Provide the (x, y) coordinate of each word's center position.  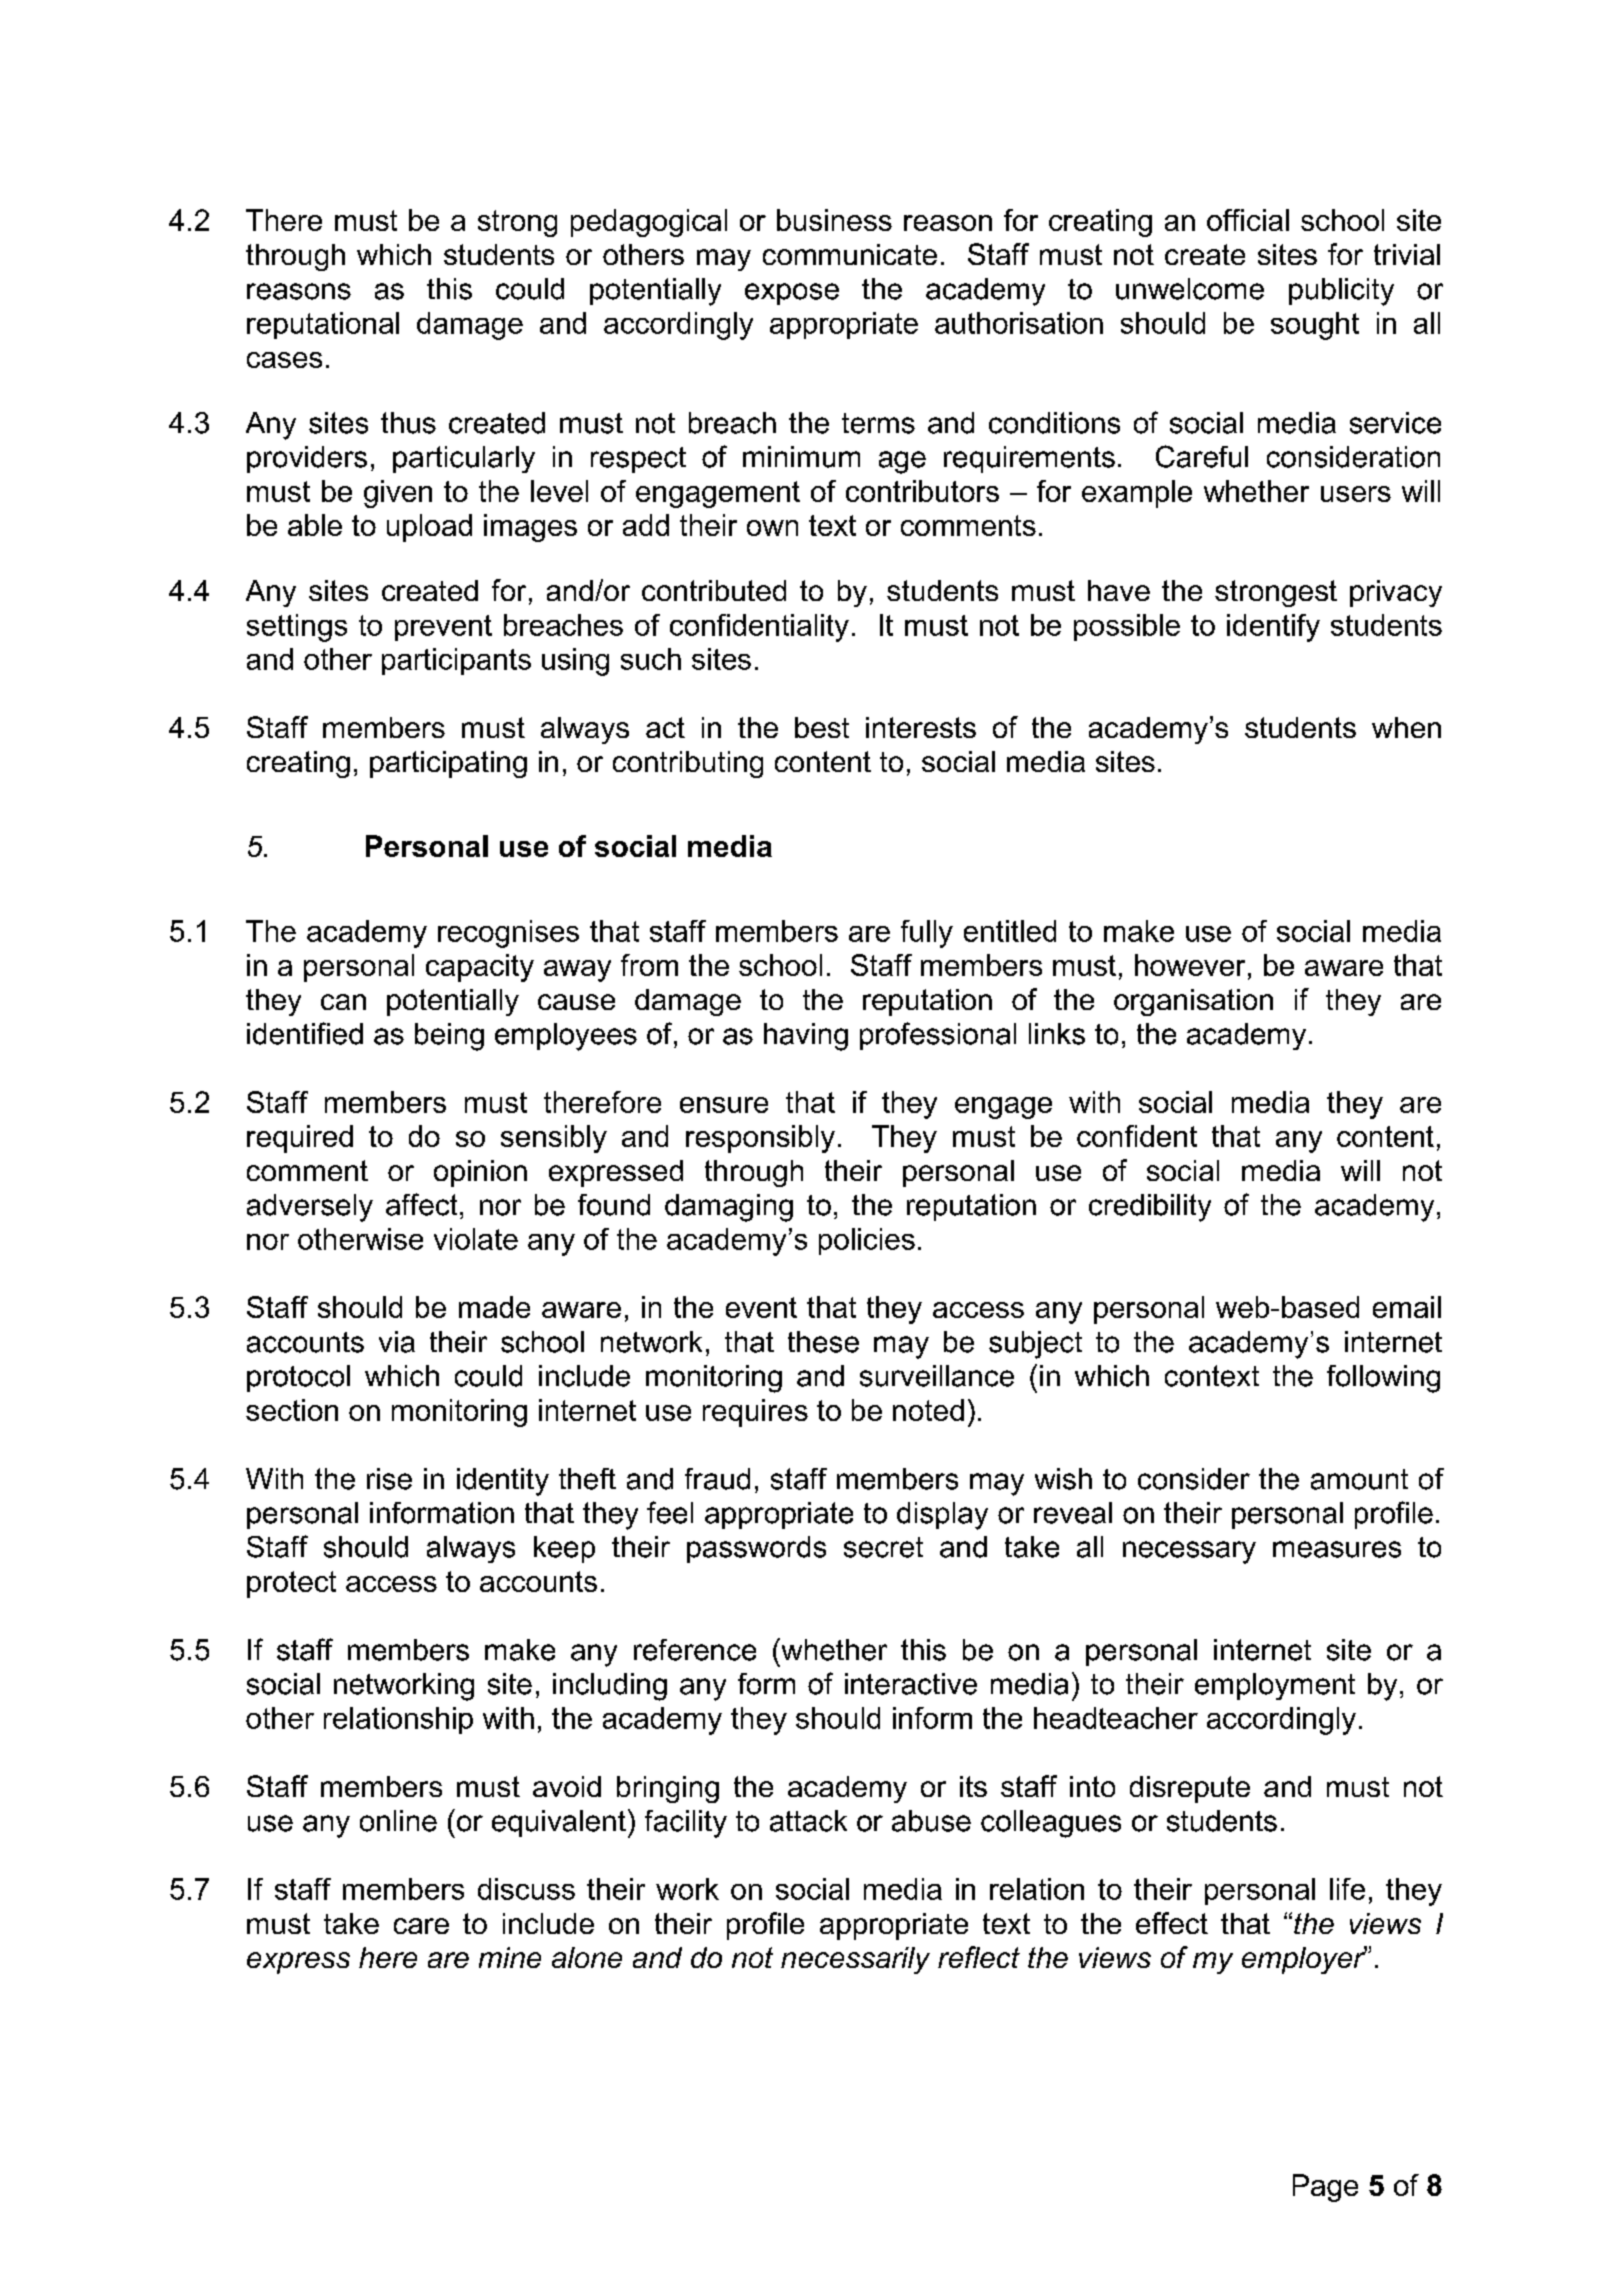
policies (867, 1241)
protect (291, 1584)
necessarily (855, 1960)
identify (1273, 628)
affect (421, 1204)
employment (1275, 1686)
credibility (1150, 1208)
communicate (850, 254)
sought (1315, 326)
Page (1325, 2188)
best (822, 727)
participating (448, 764)
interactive (911, 1684)
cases (284, 360)
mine (510, 1957)
